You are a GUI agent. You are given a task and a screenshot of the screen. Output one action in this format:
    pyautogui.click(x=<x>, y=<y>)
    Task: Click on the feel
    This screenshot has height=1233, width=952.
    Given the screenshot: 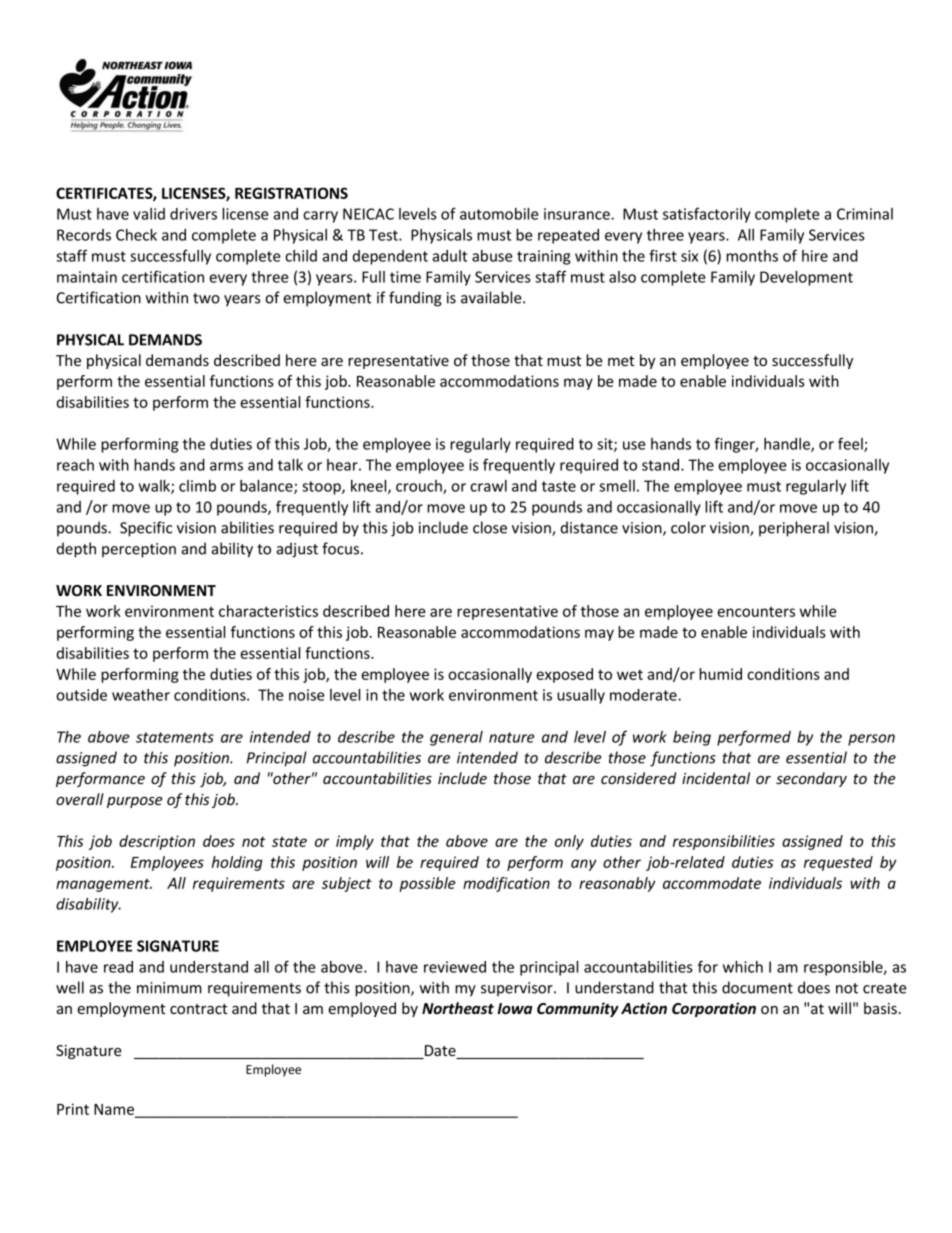 What is the action you would take?
    pyautogui.click(x=851, y=444)
